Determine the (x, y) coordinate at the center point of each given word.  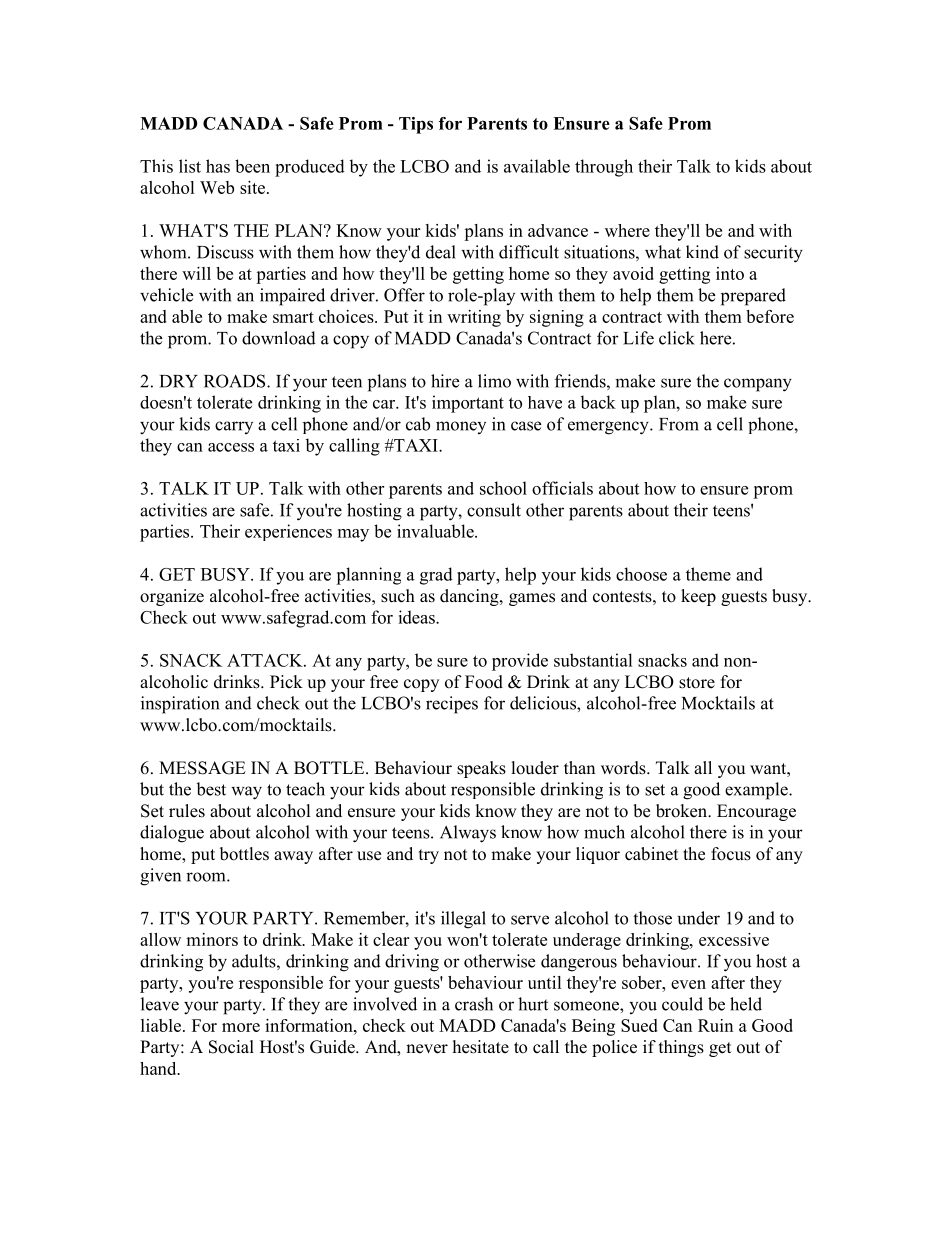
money (461, 427)
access (231, 447)
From (679, 424)
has (218, 166)
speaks (481, 769)
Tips (416, 125)
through (604, 168)
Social (231, 1047)
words (624, 768)
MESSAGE (202, 768)
